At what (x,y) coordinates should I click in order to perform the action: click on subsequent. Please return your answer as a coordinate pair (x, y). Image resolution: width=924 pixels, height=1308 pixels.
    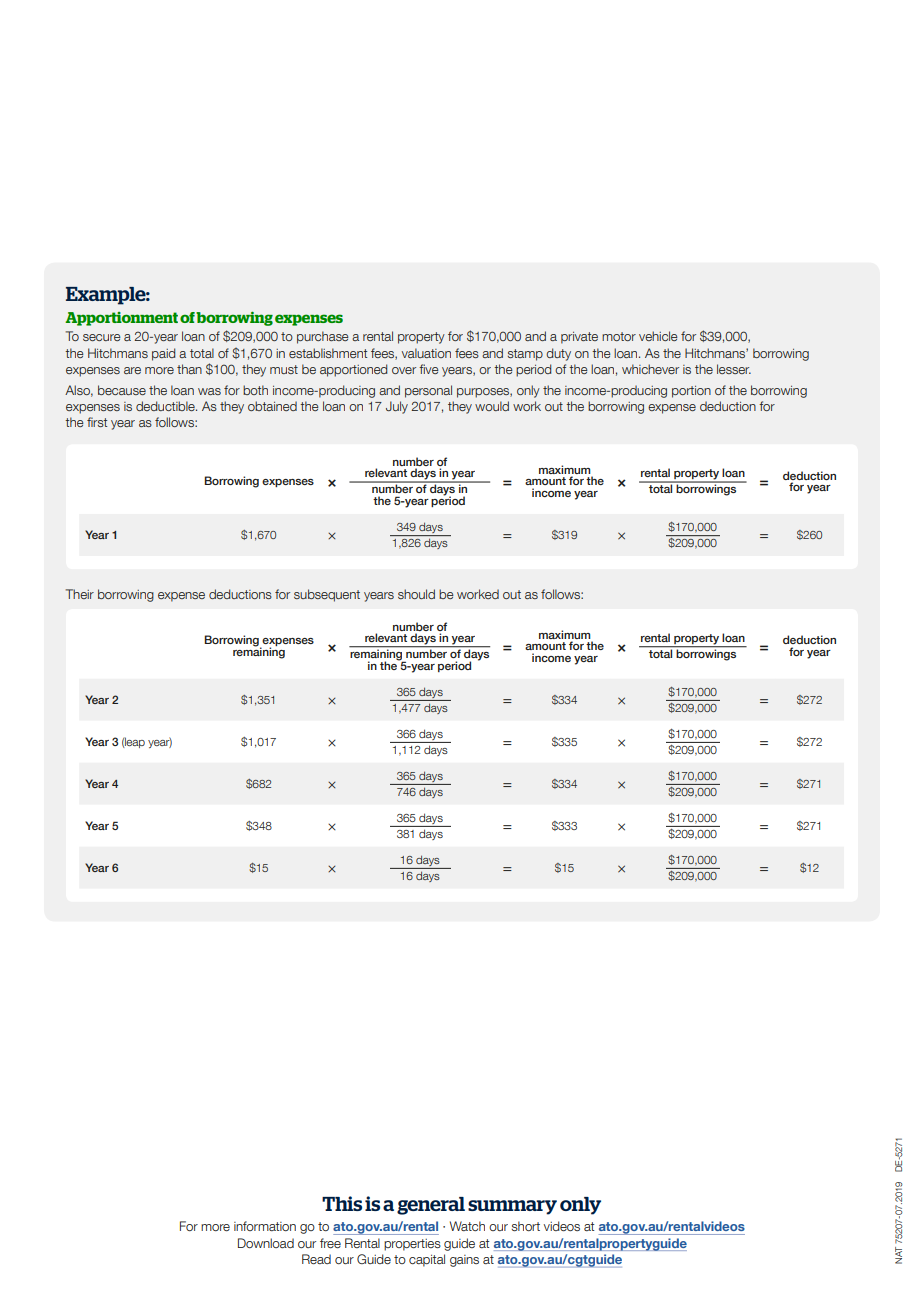
    Looking at the image, I should click on (327, 595).
